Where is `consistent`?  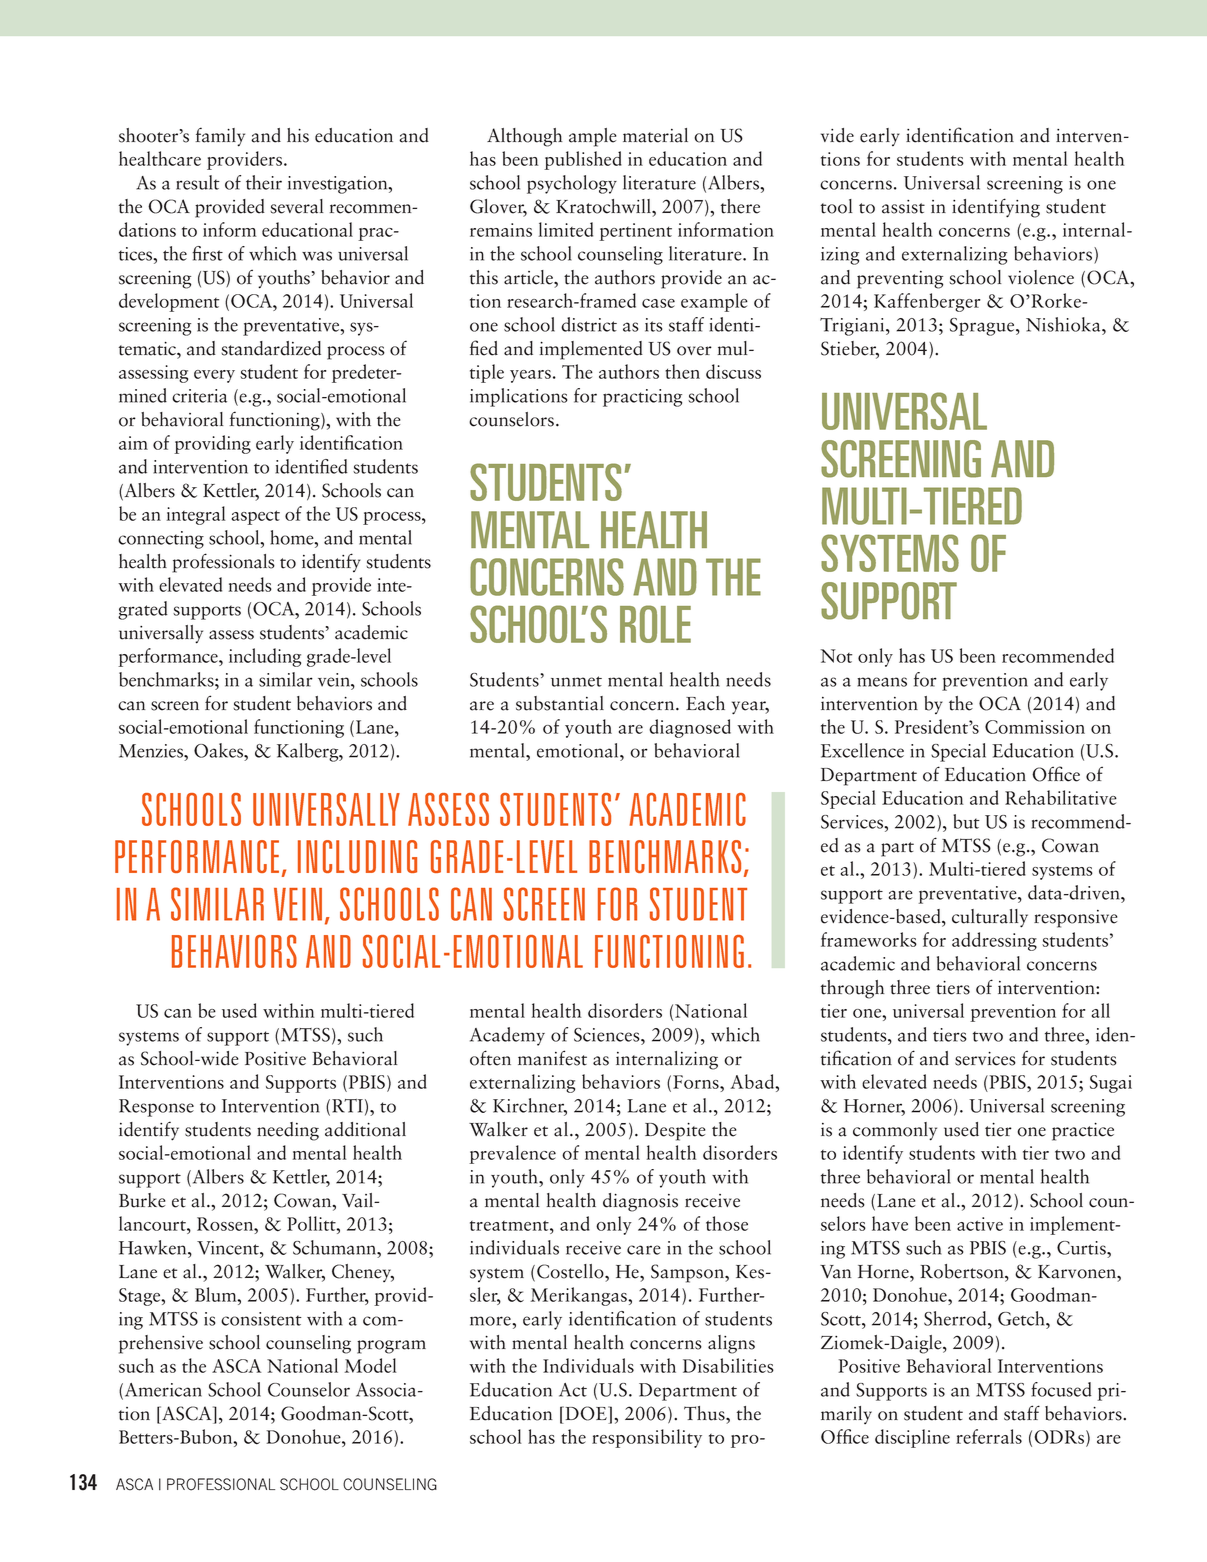 consistent is located at coordinates (261, 1319).
